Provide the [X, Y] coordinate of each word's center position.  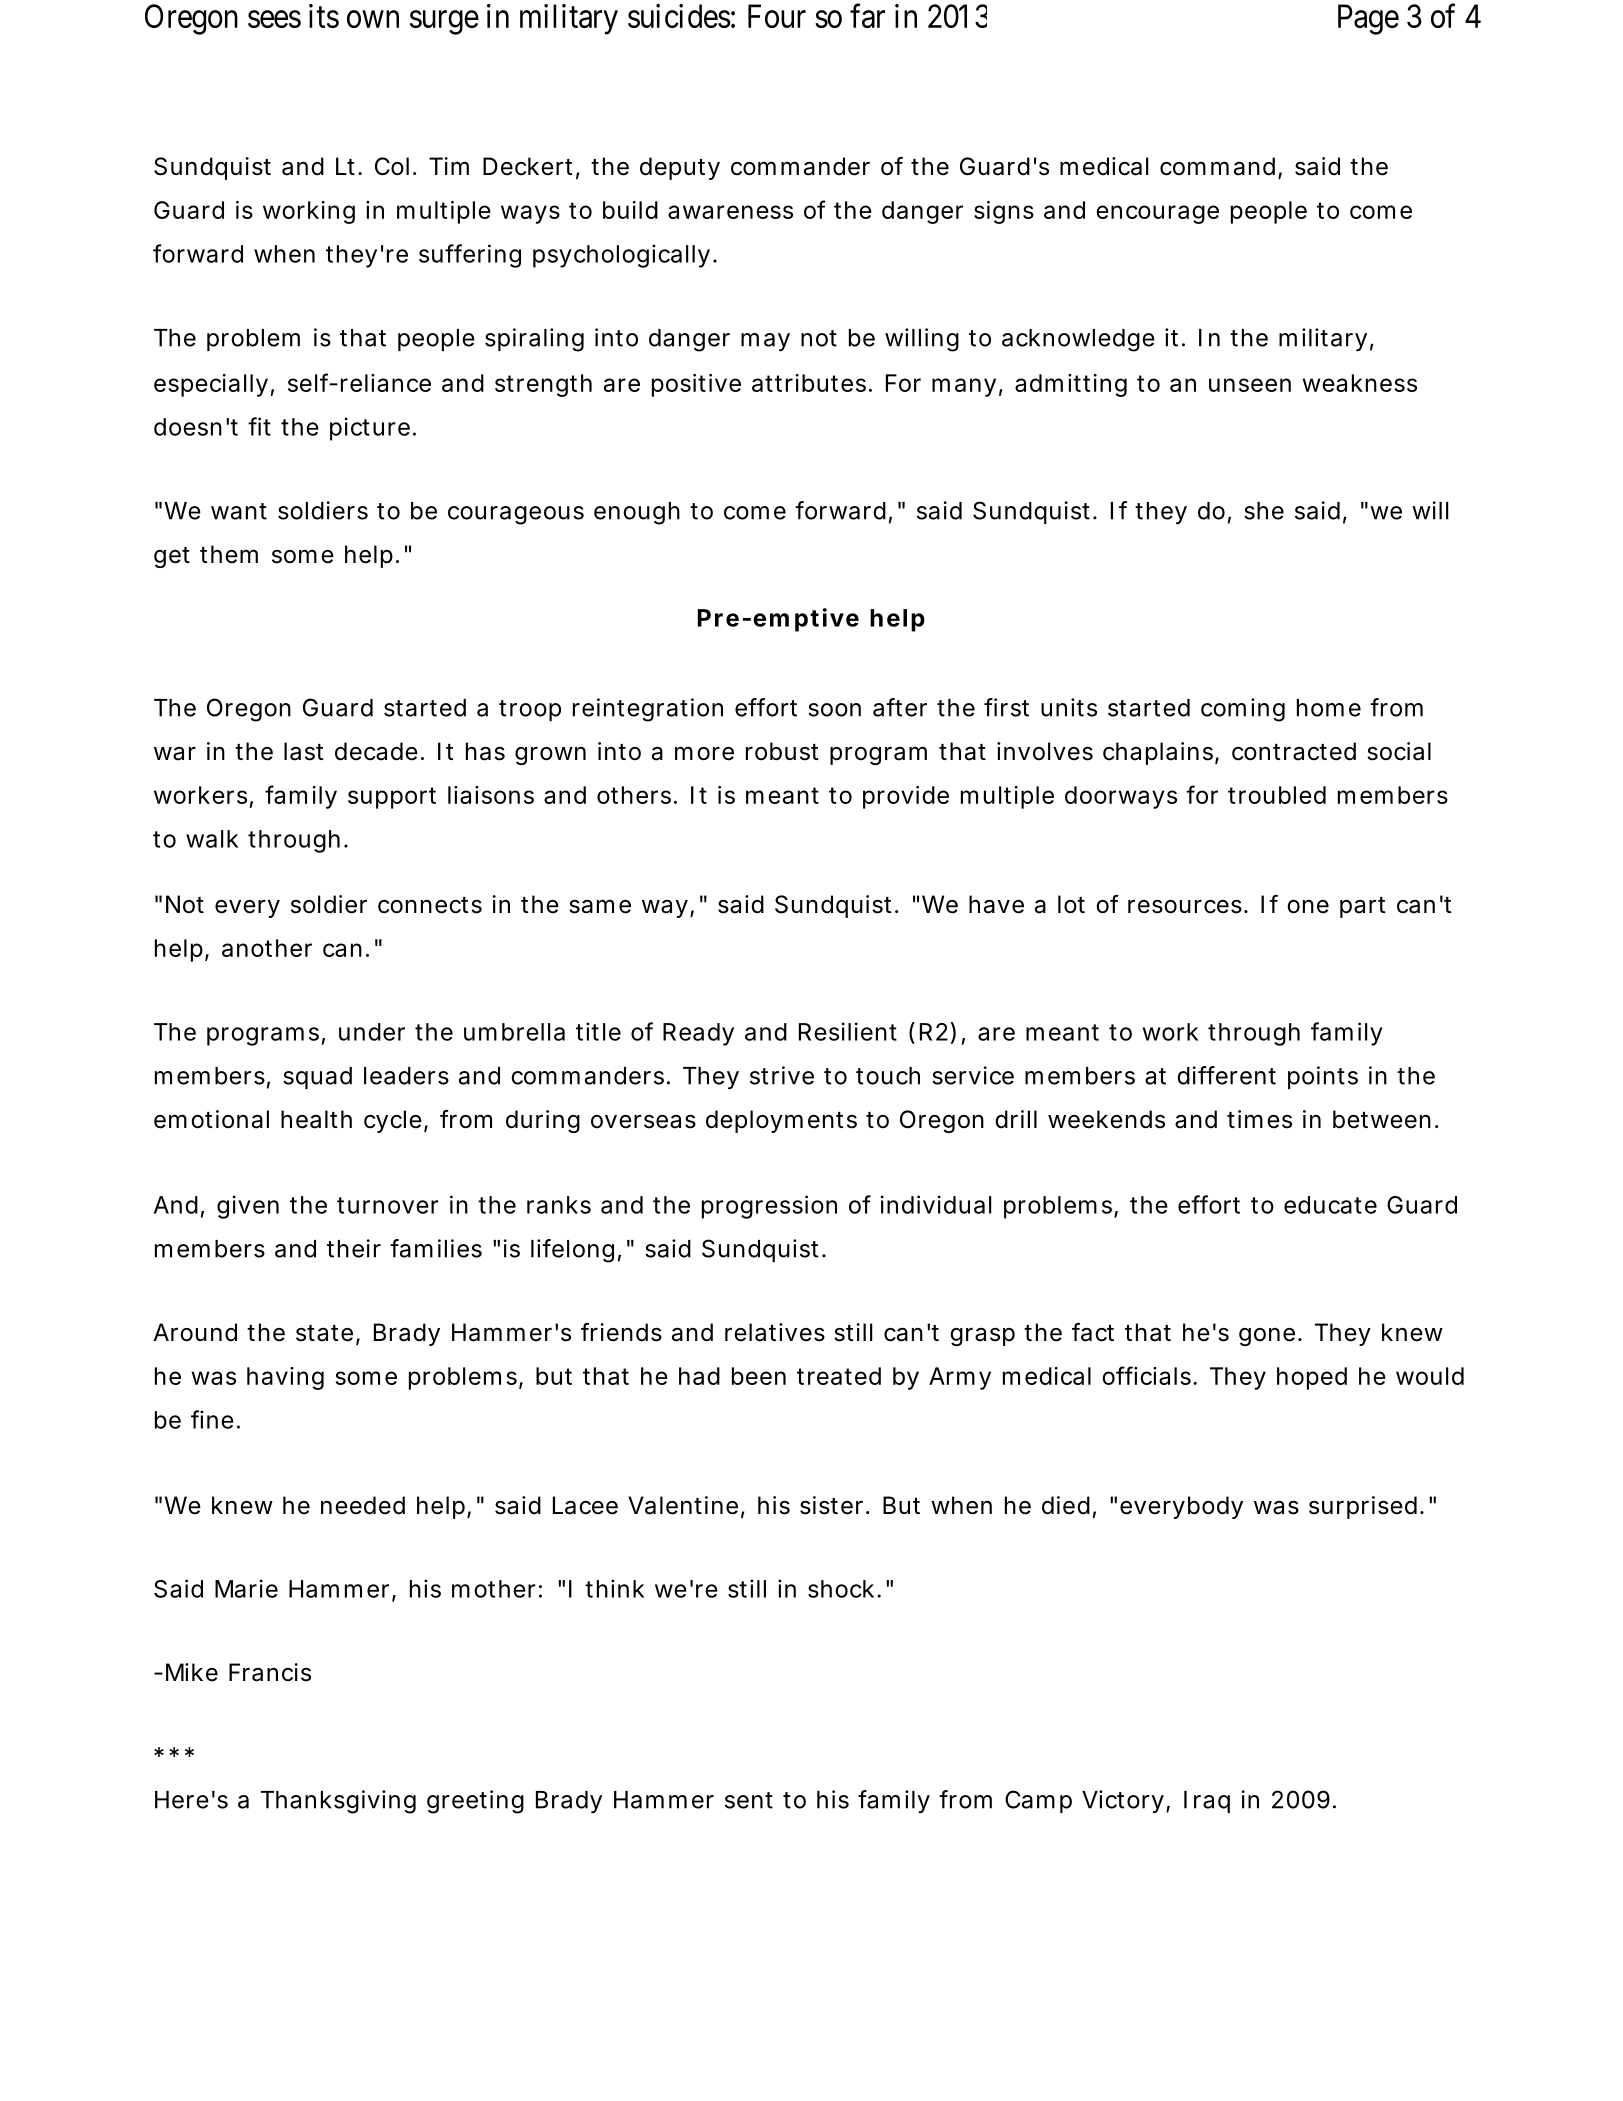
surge [444, 23]
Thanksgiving [338, 1802]
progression [769, 1207]
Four [777, 16]
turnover [388, 1205]
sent [749, 1800]
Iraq [1207, 1802]
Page [1368, 19]
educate [1330, 1205]
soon [834, 710]
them [229, 554]
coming [1243, 710]
